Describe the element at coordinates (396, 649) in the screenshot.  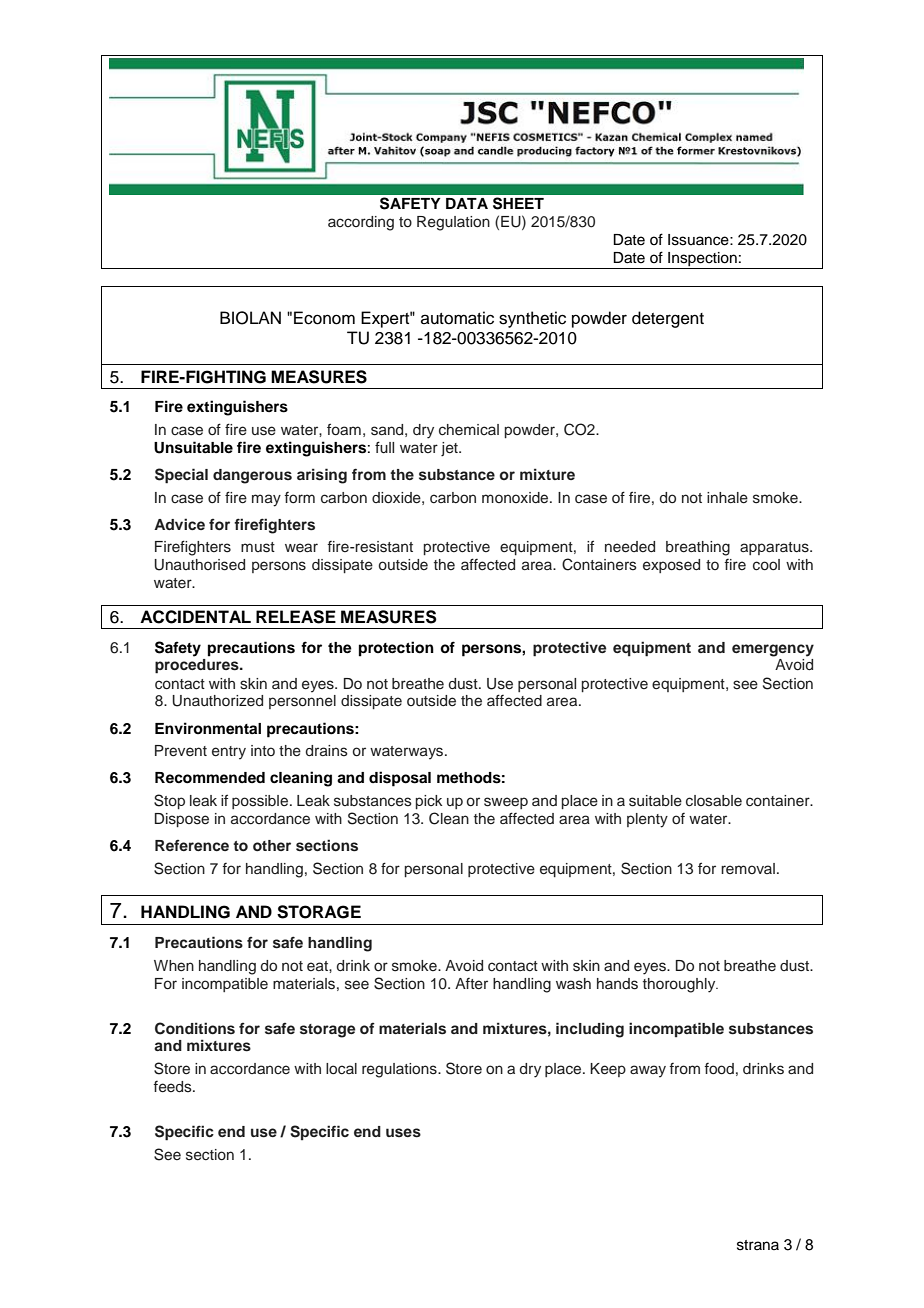
I see `protection` at that location.
